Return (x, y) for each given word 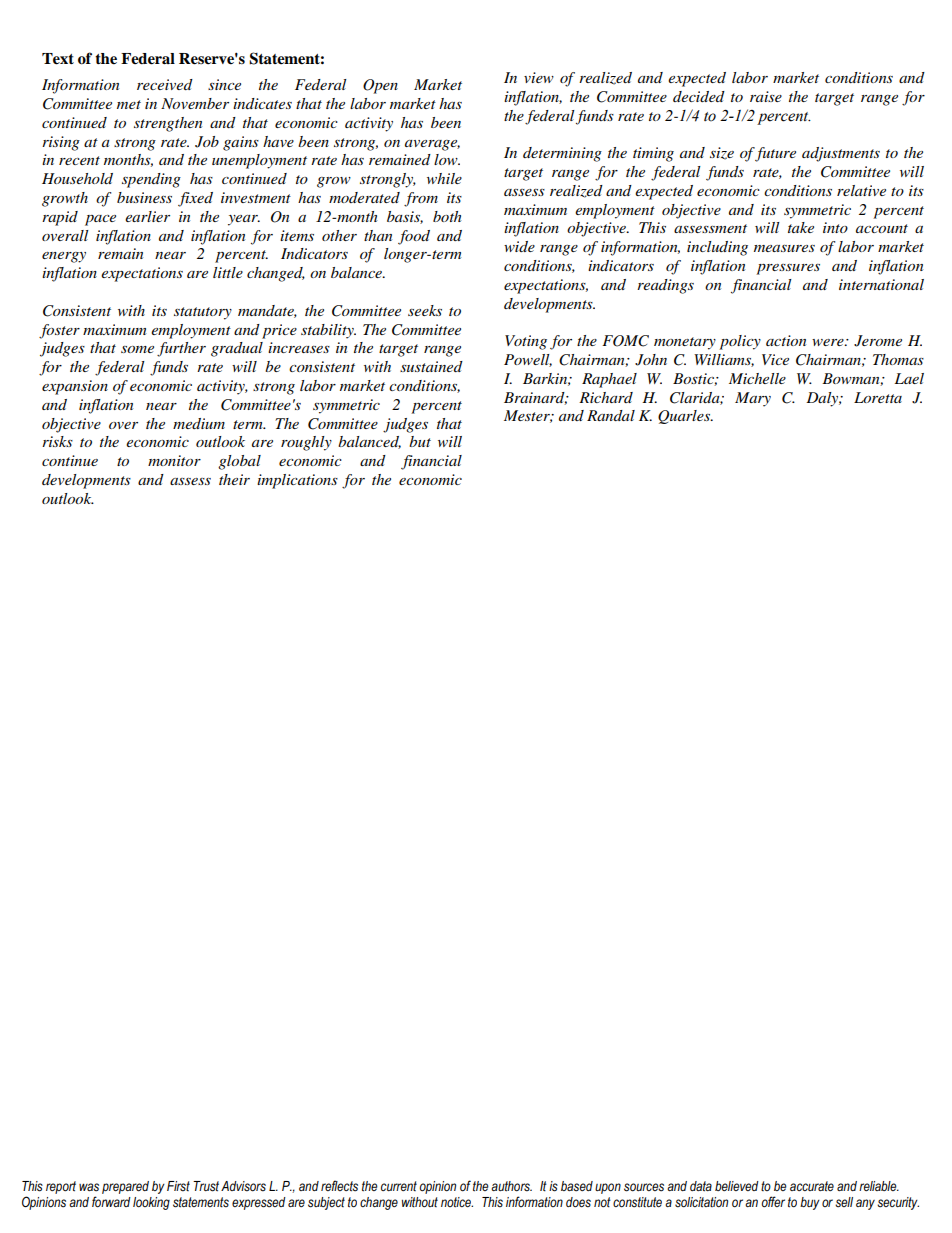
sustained (431, 366)
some (137, 349)
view (539, 77)
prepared (125, 1187)
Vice (775, 359)
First (178, 1186)
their (234, 479)
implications (297, 481)
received (165, 84)
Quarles (685, 417)
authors (511, 1186)
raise (766, 96)
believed (737, 1186)
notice (457, 1202)
